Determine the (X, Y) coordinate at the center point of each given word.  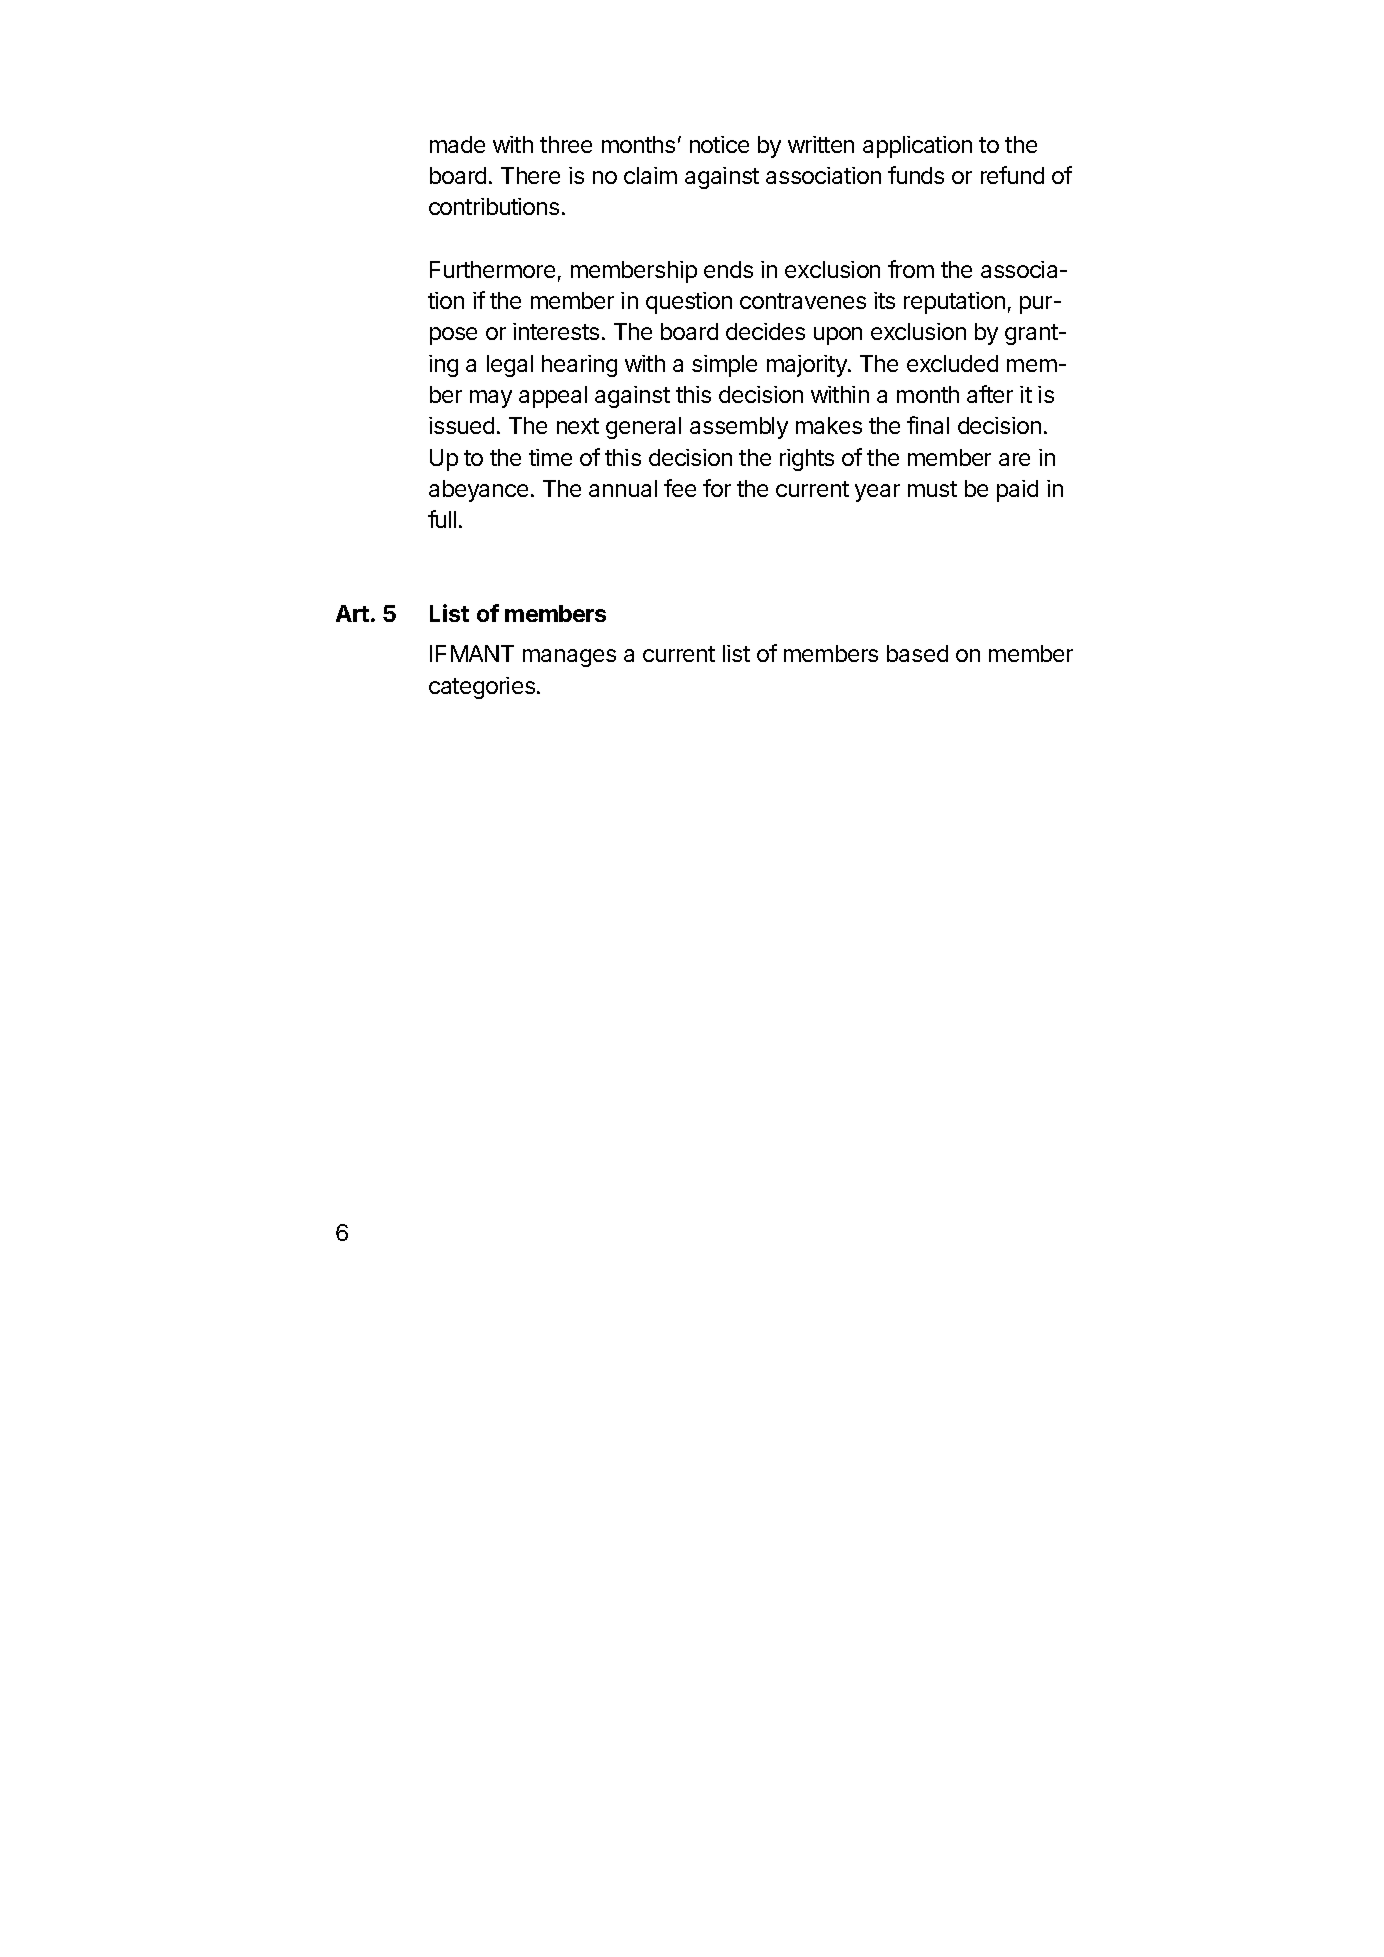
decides (765, 331)
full (442, 519)
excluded (952, 363)
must (932, 489)
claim (650, 175)
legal (510, 366)
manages (569, 658)
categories (482, 688)
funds (916, 175)
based (917, 653)
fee (680, 488)
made (457, 144)
